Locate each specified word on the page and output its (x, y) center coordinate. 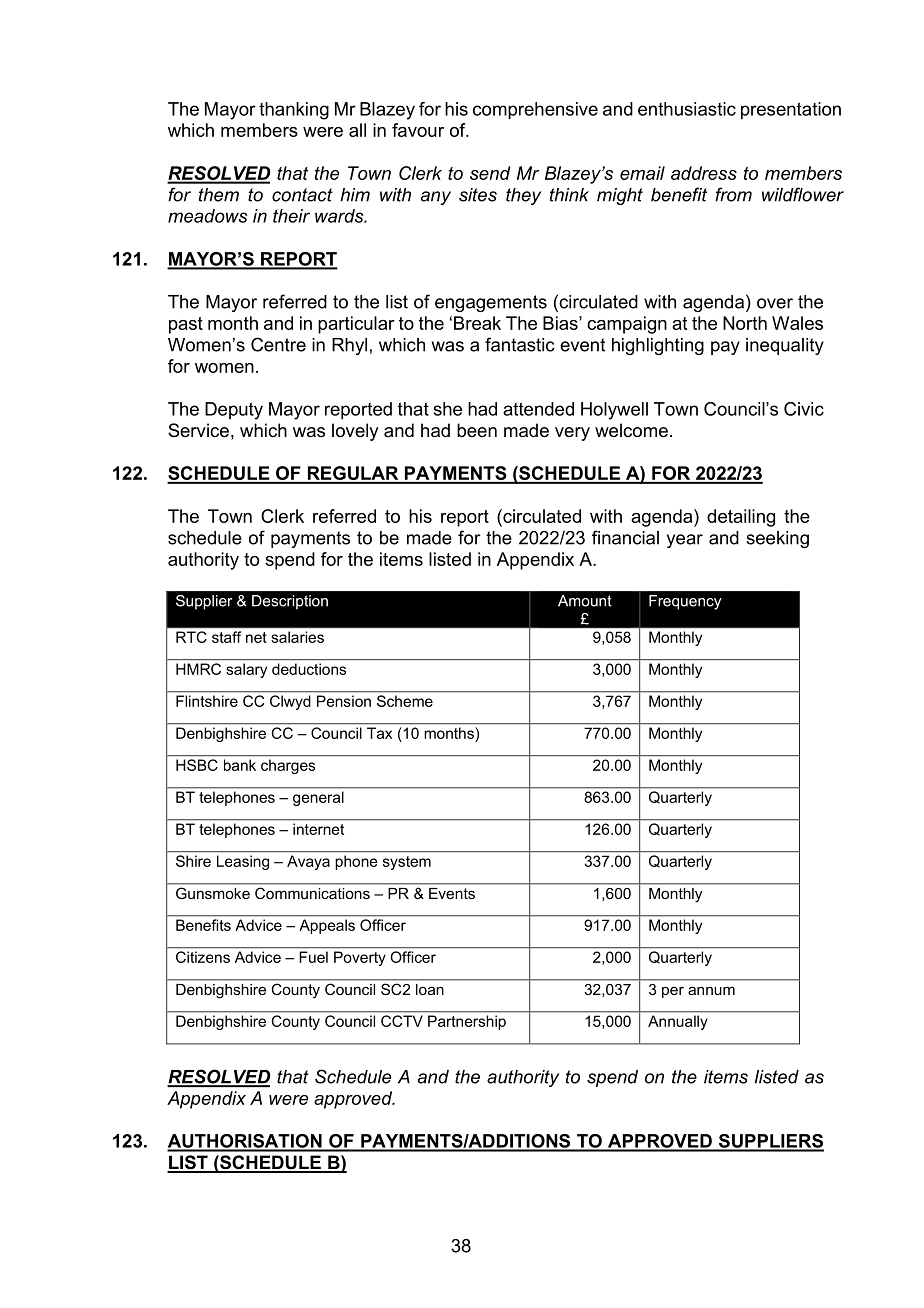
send (490, 173)
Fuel (314, 957)
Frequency (685, 602)
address (704, 173)
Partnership (467, 1022)
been (477, 430)
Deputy (234, 411)
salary (246, 670)
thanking (294, 111)
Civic (804, 409)
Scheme (405, 701)
